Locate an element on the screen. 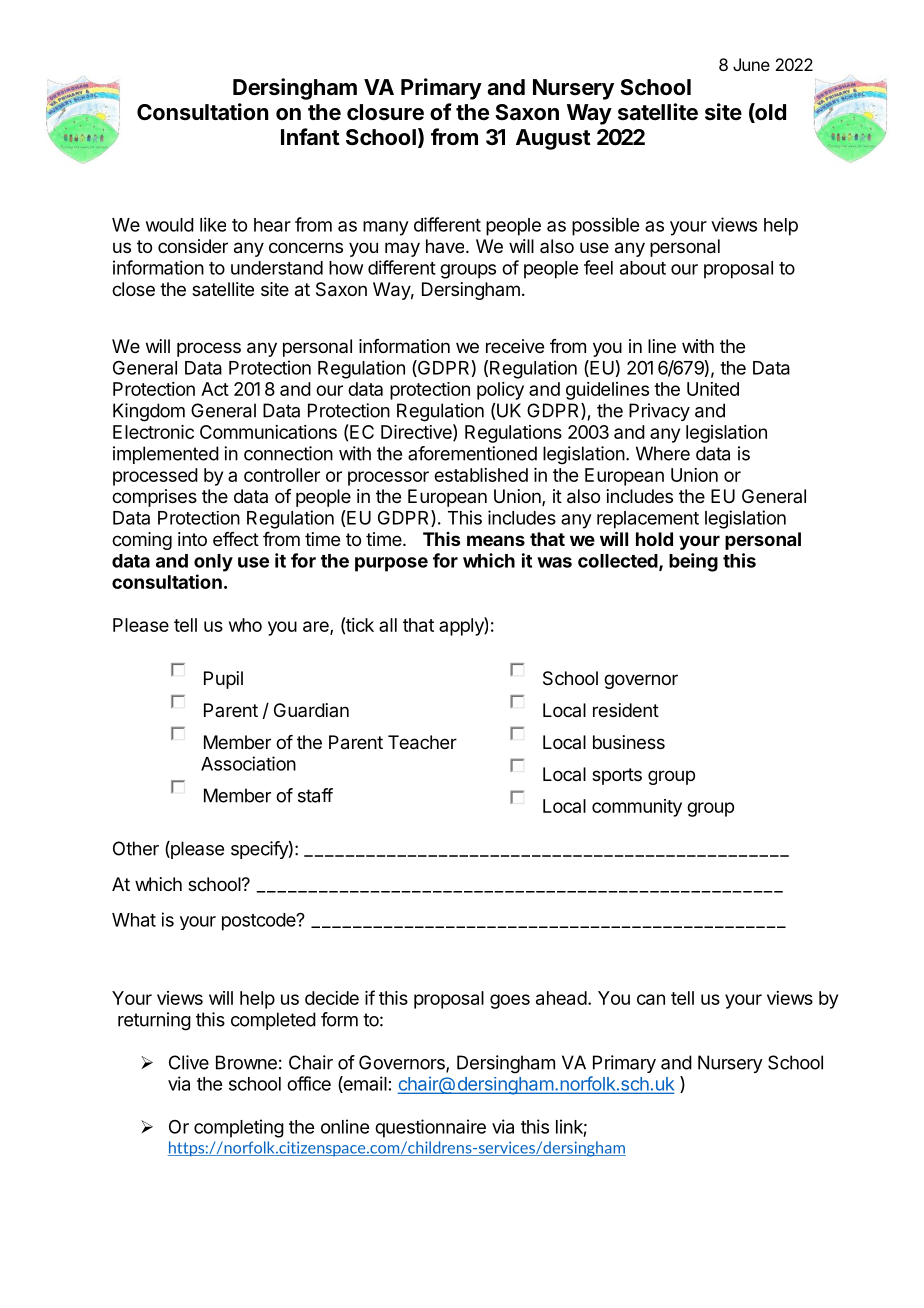 Image resolution: width=924 pixels, height=1308 pixels. Privacy is located at coordinates (659, 412).
